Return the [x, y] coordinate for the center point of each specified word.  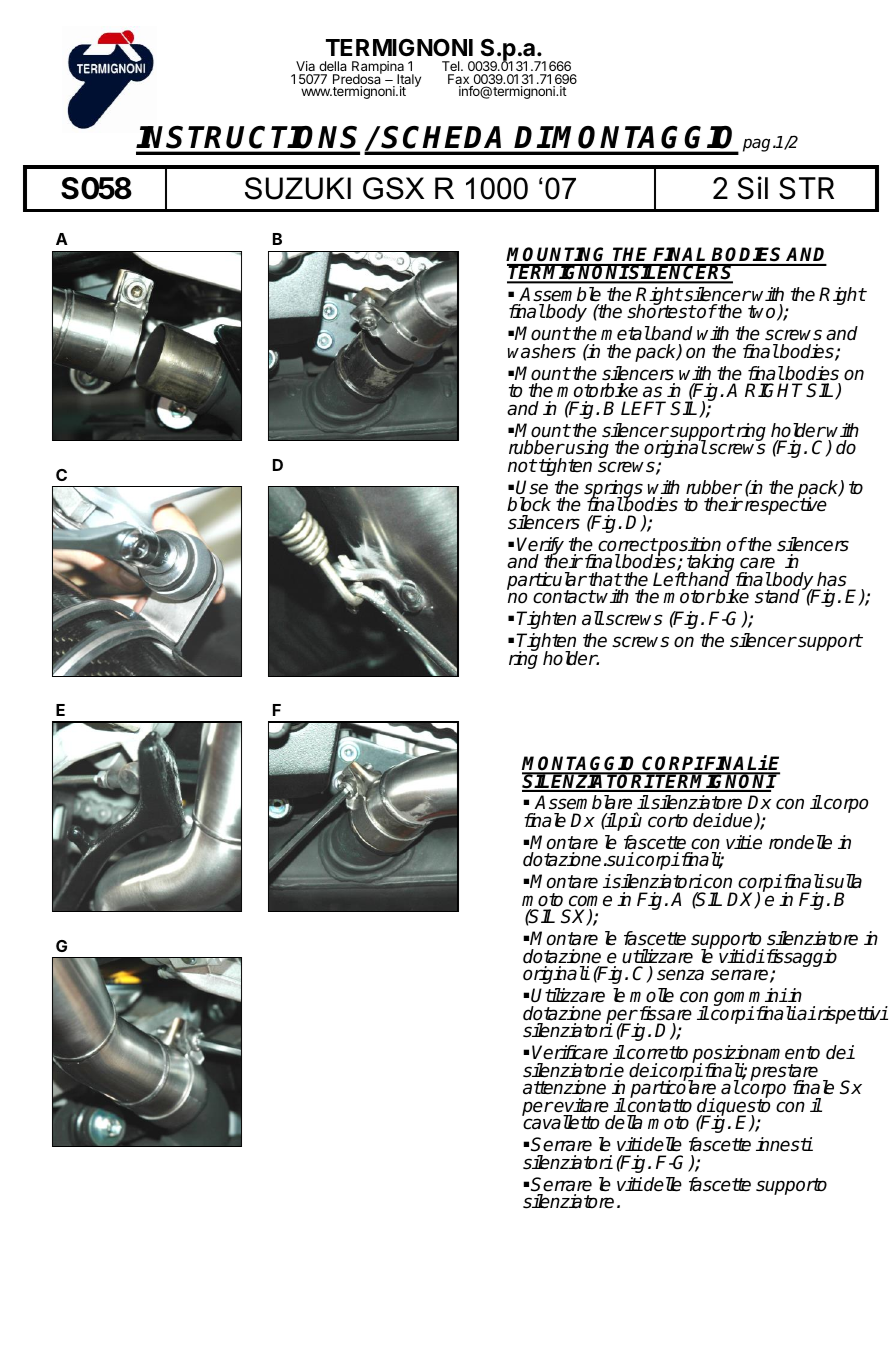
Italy [409, 81]
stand [779, 596]
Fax [460, 80]
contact [564, 597]
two [763, 313]
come [590, 901]
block [529, 504]
